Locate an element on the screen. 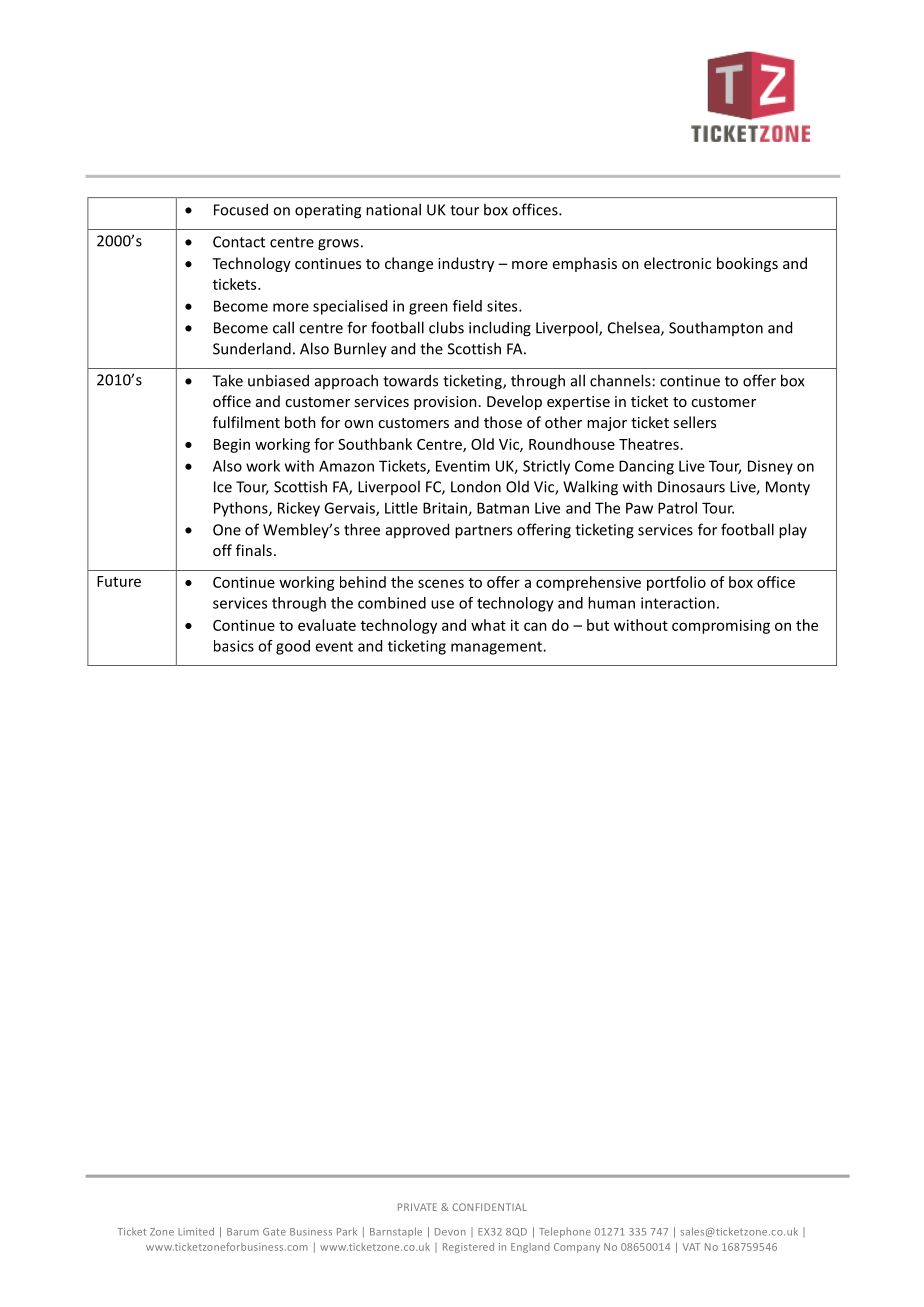  basics is located at coordinates (234, 646).
